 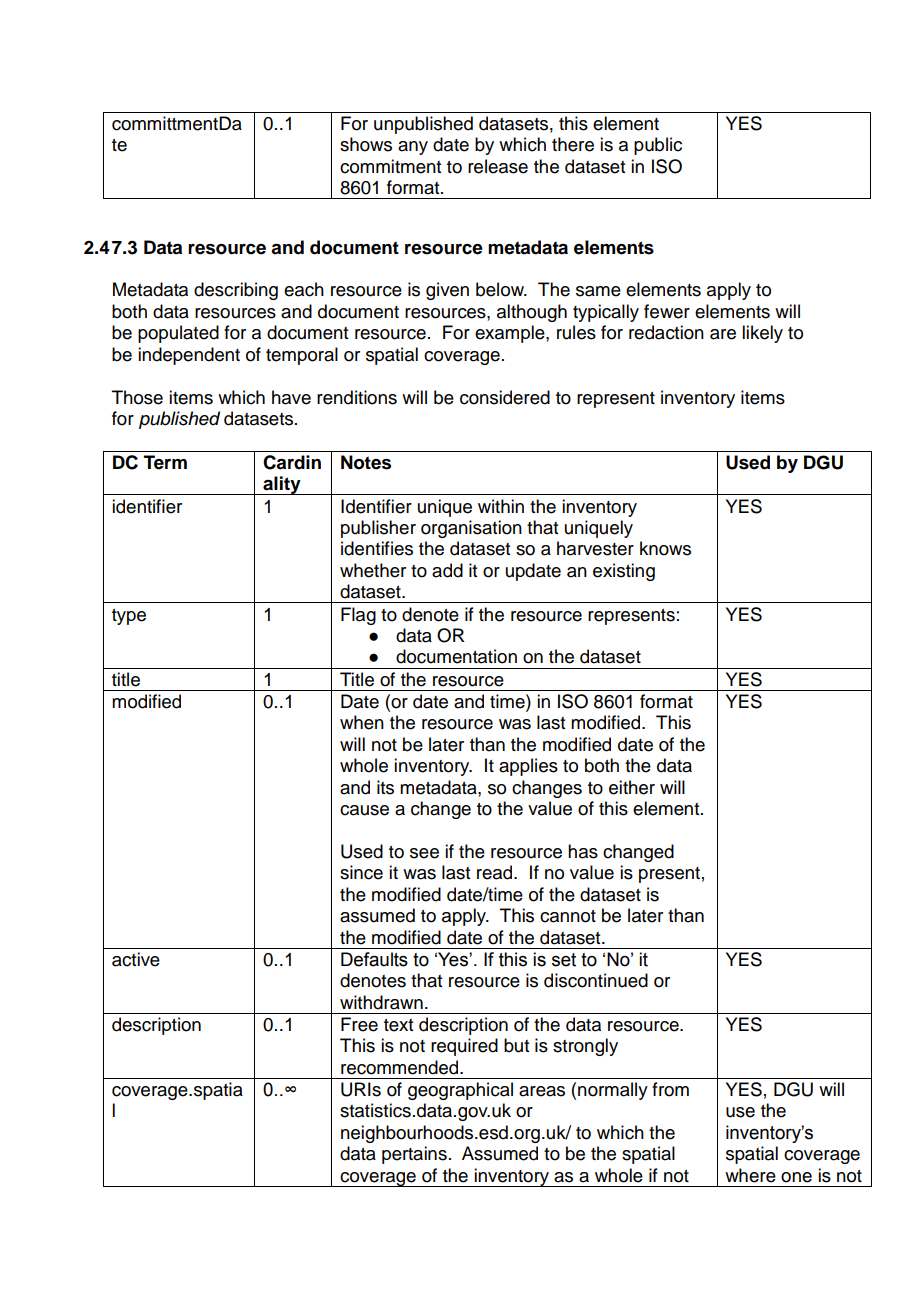 What do you see at coordinates (414, 1155) in the screenshot?
I see `pertains` at bounding box center [414, 1155].
